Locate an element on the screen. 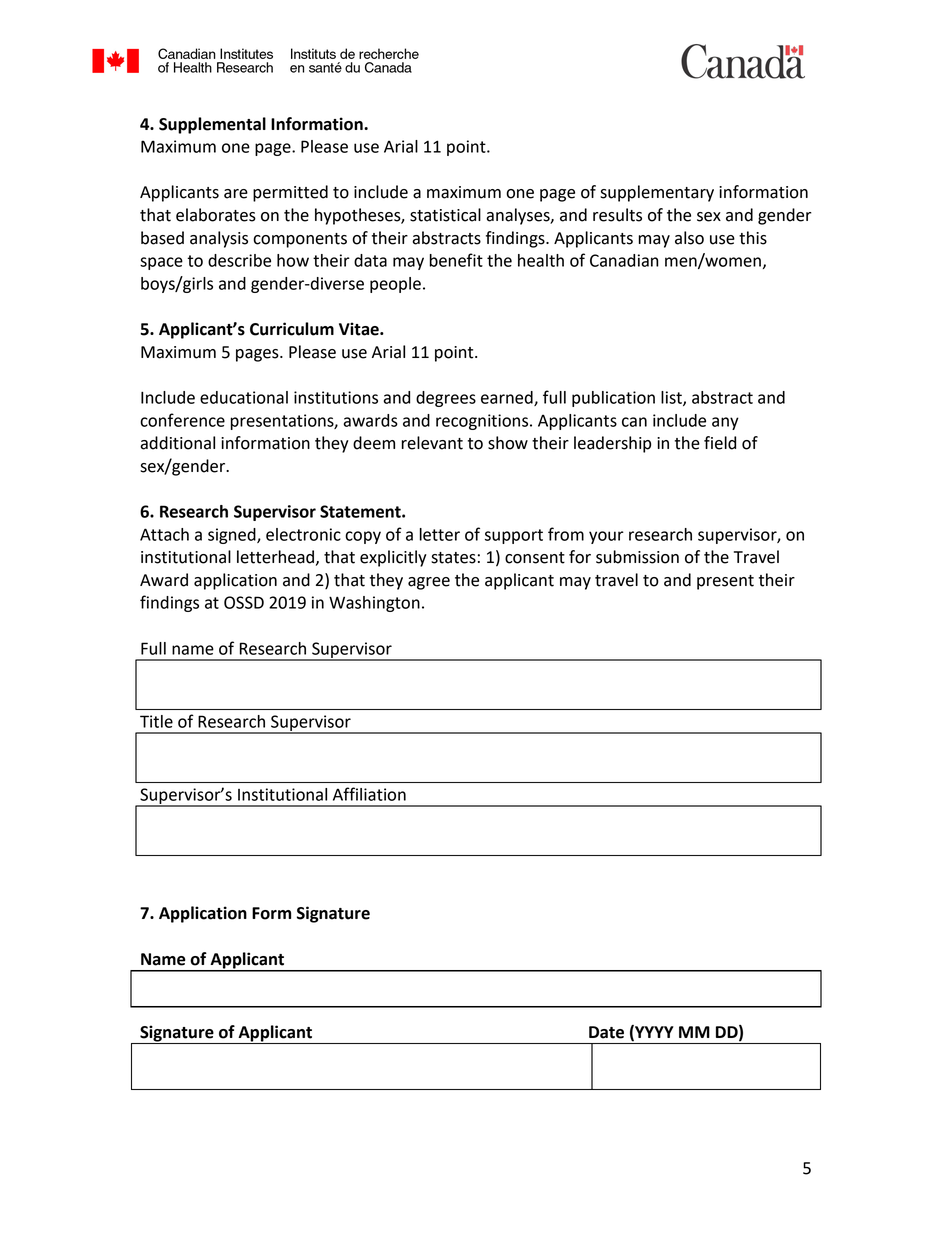  signed is located at coordinates (233, 536).
